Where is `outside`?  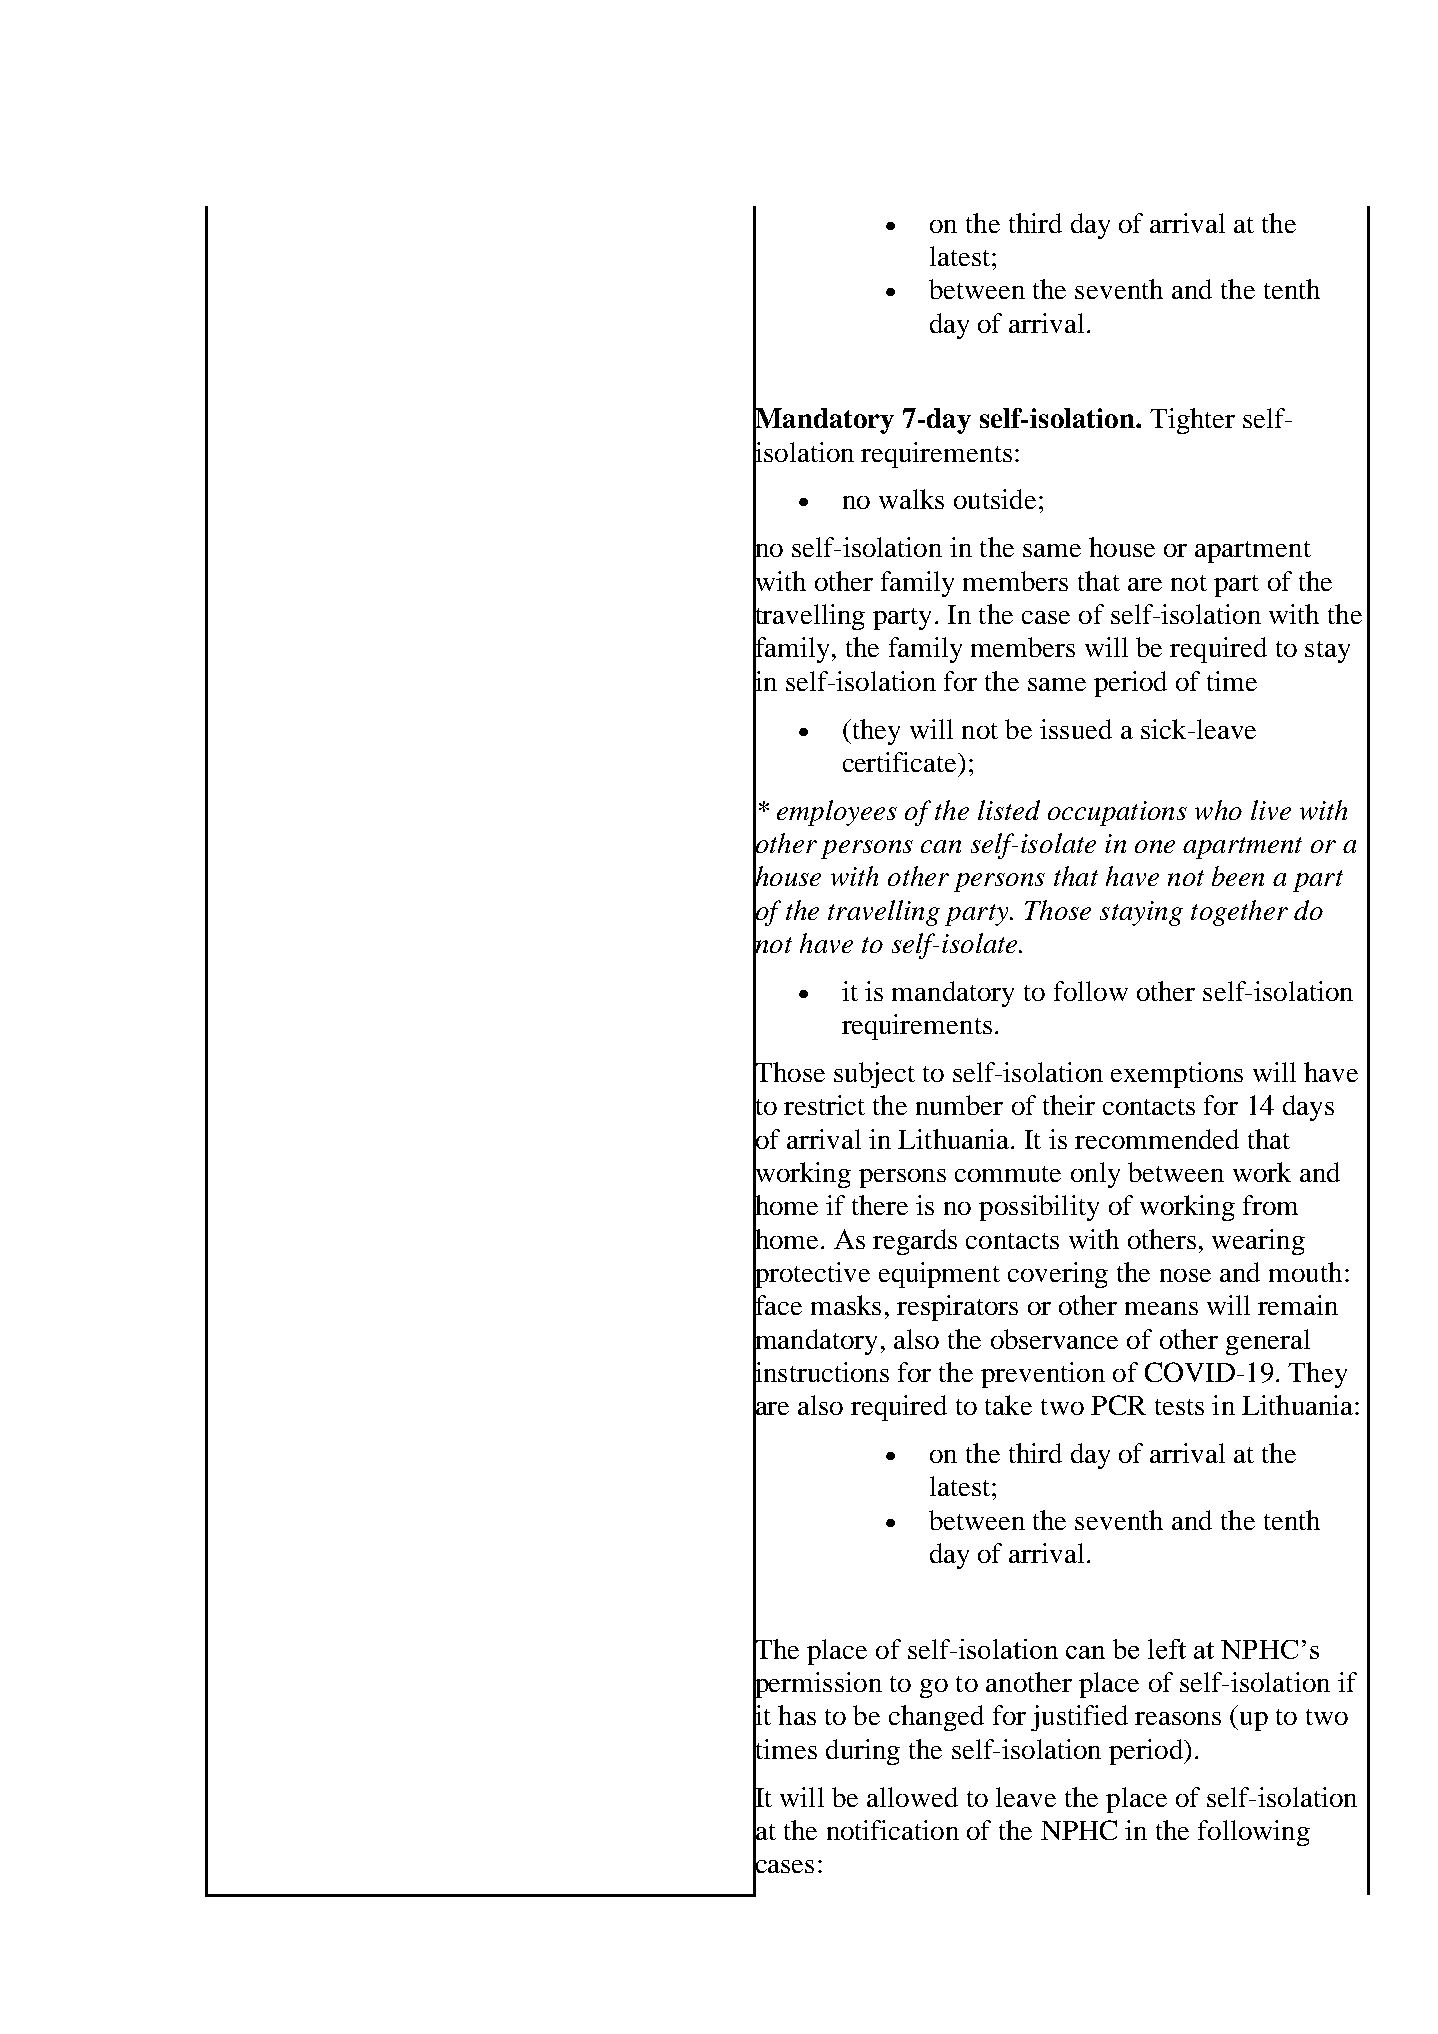 outside is located at coordinates (995, 499).
